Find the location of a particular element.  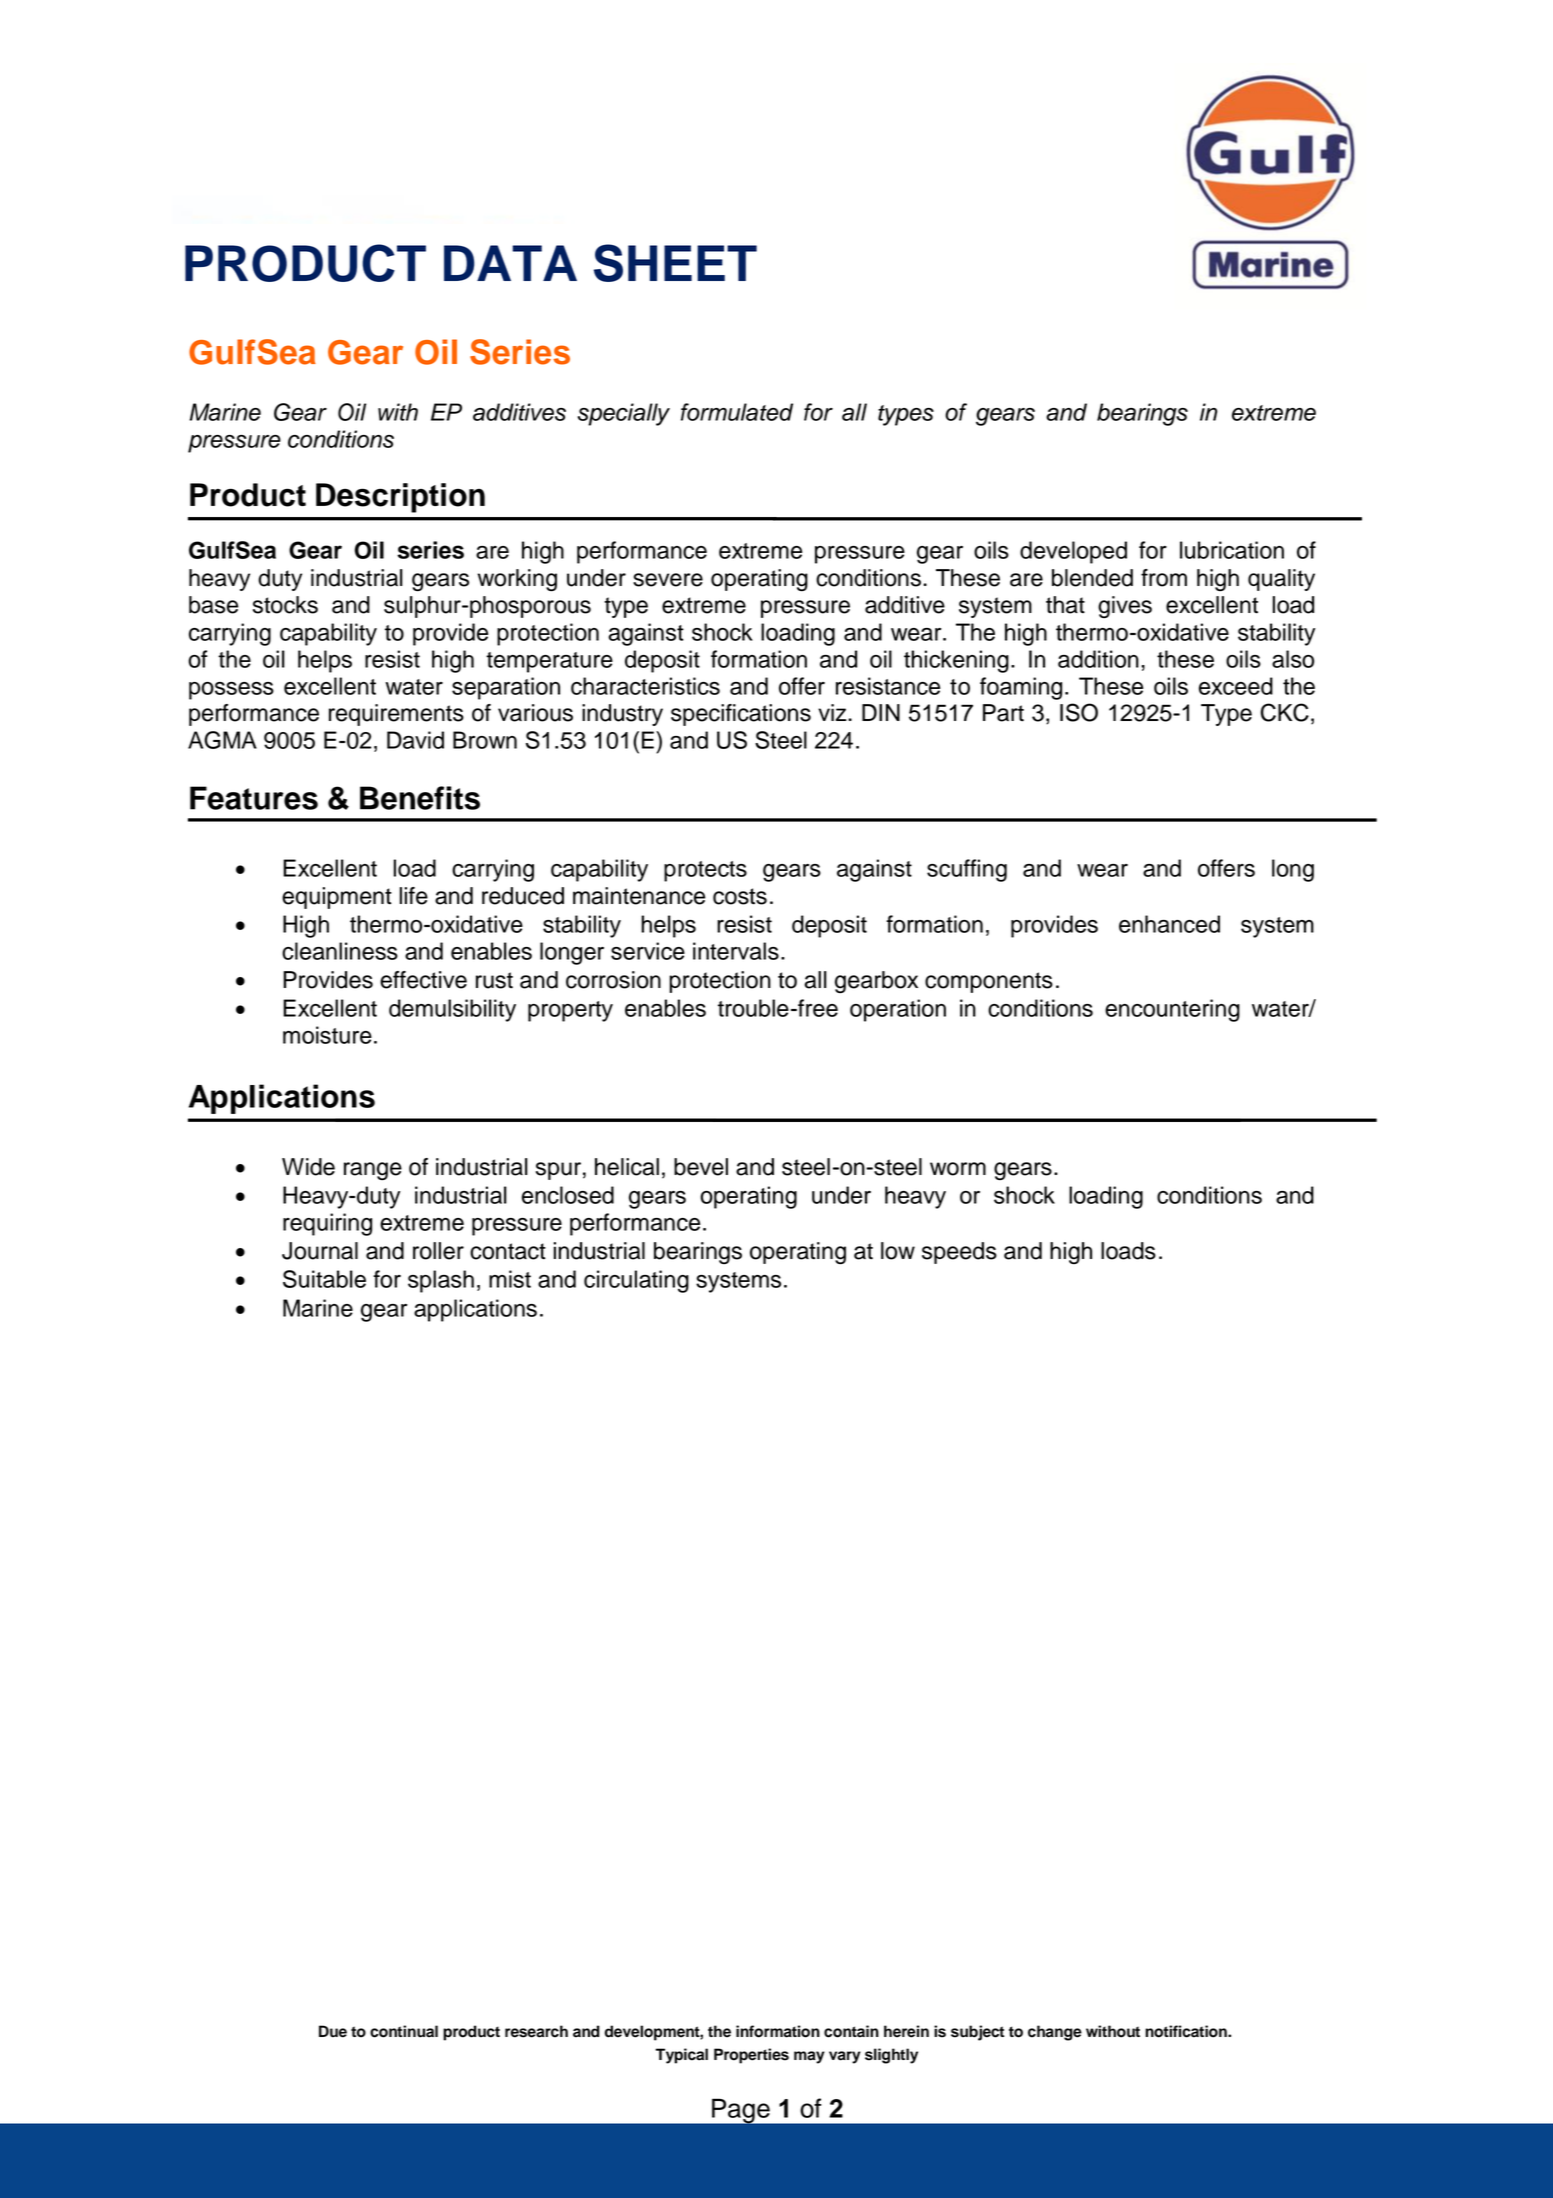

lubrication is located at coordinates (1232, 550).
